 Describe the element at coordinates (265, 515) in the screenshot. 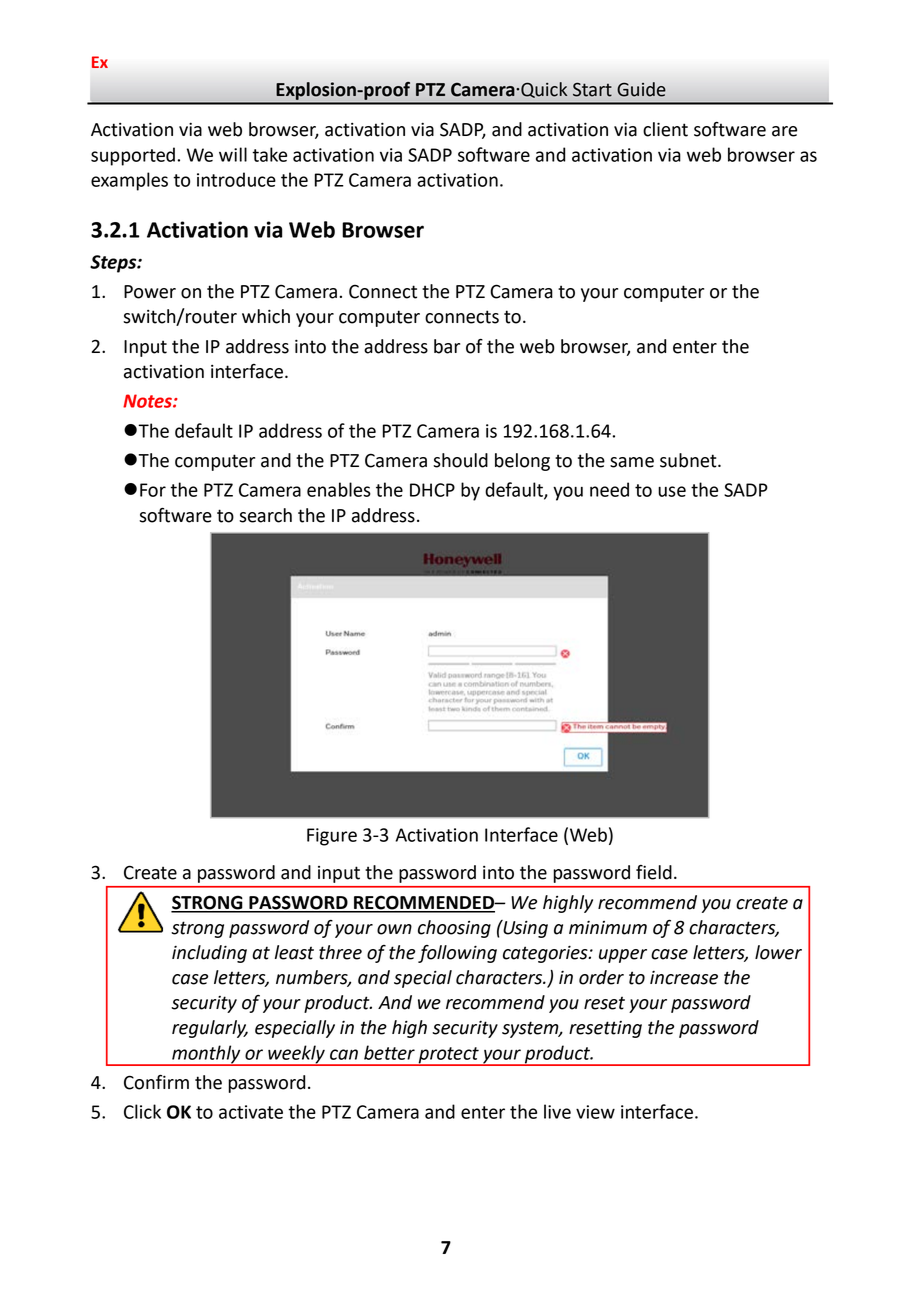

I see `search` at that location.
